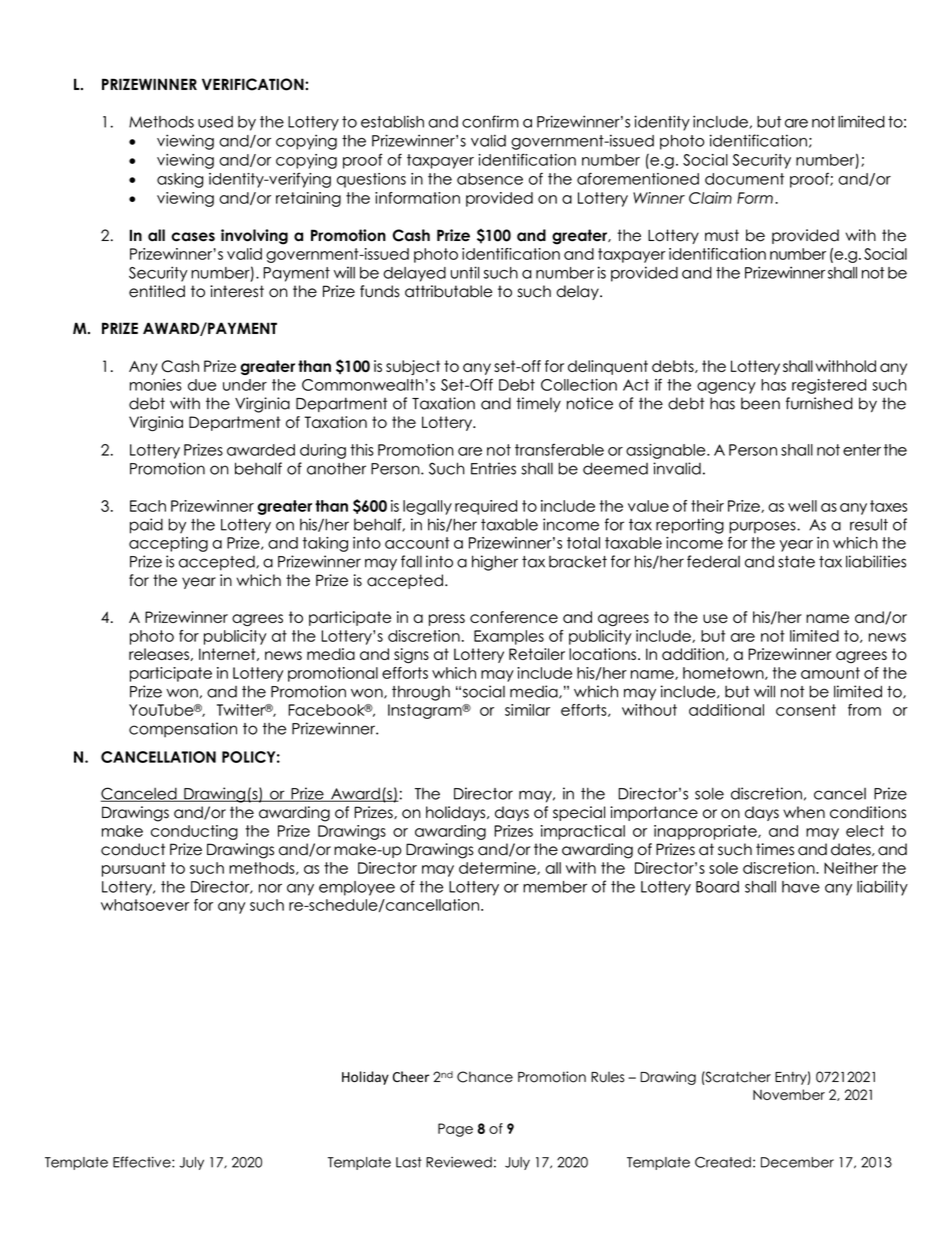  I want to click on December, so click(797, 1162).
